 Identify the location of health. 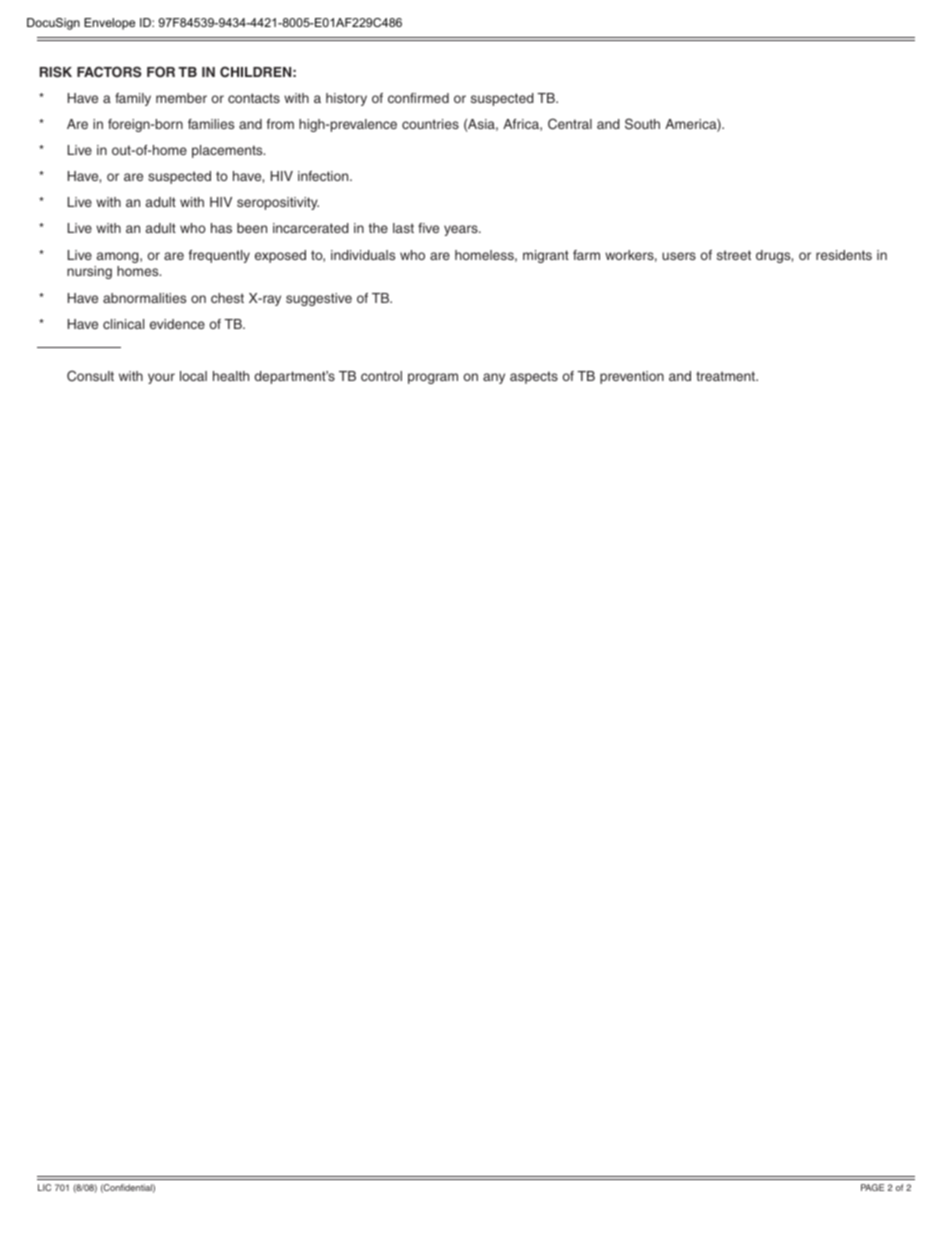
(231, 376).
